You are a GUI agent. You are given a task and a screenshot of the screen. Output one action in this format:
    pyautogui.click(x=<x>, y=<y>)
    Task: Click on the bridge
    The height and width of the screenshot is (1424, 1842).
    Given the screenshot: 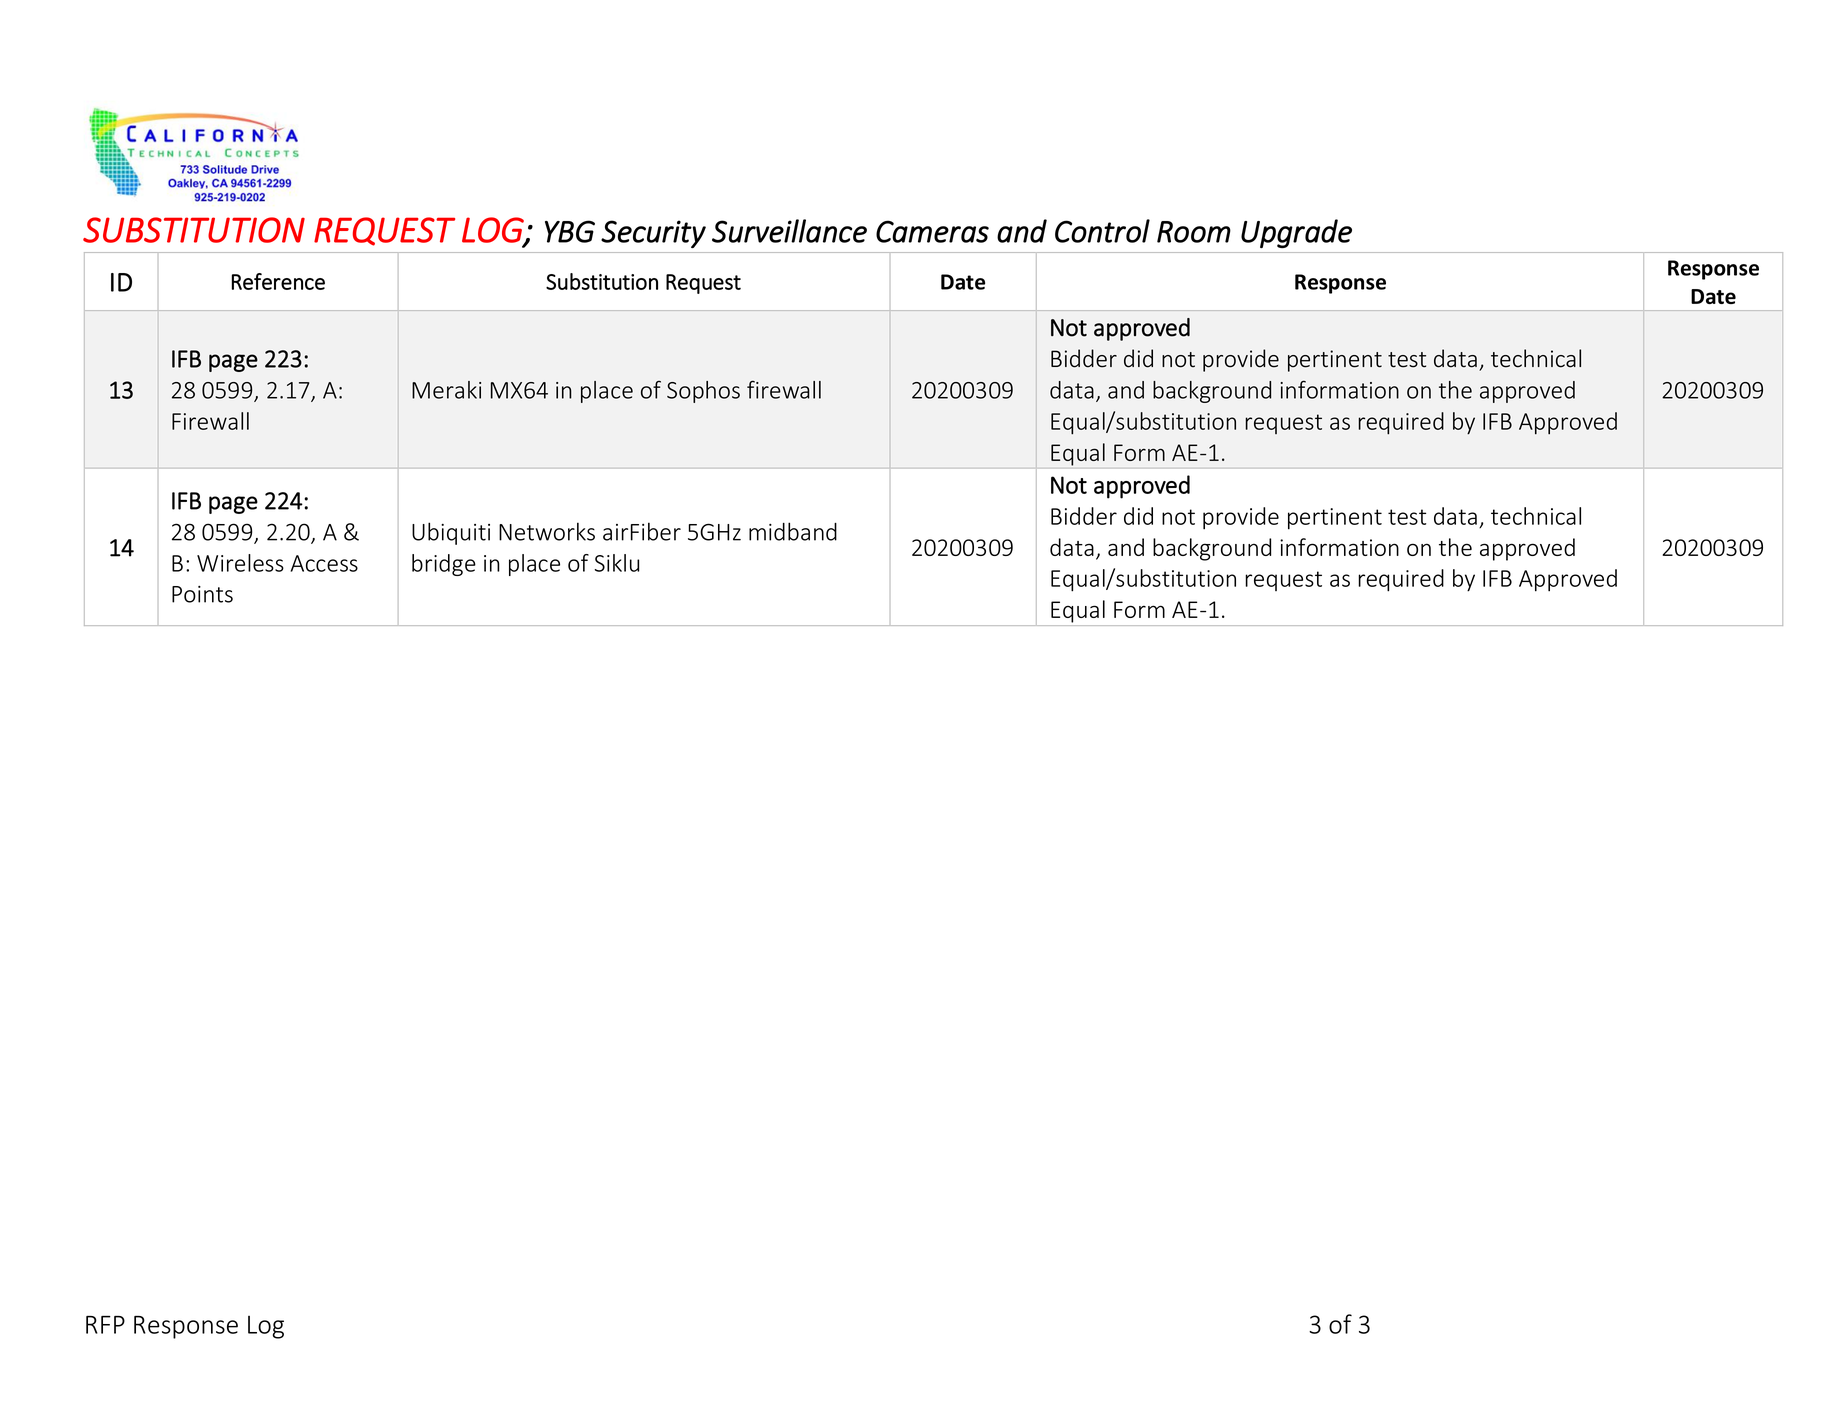 What is the action you would take?
    pyautogui.click(x=444, y=565)
